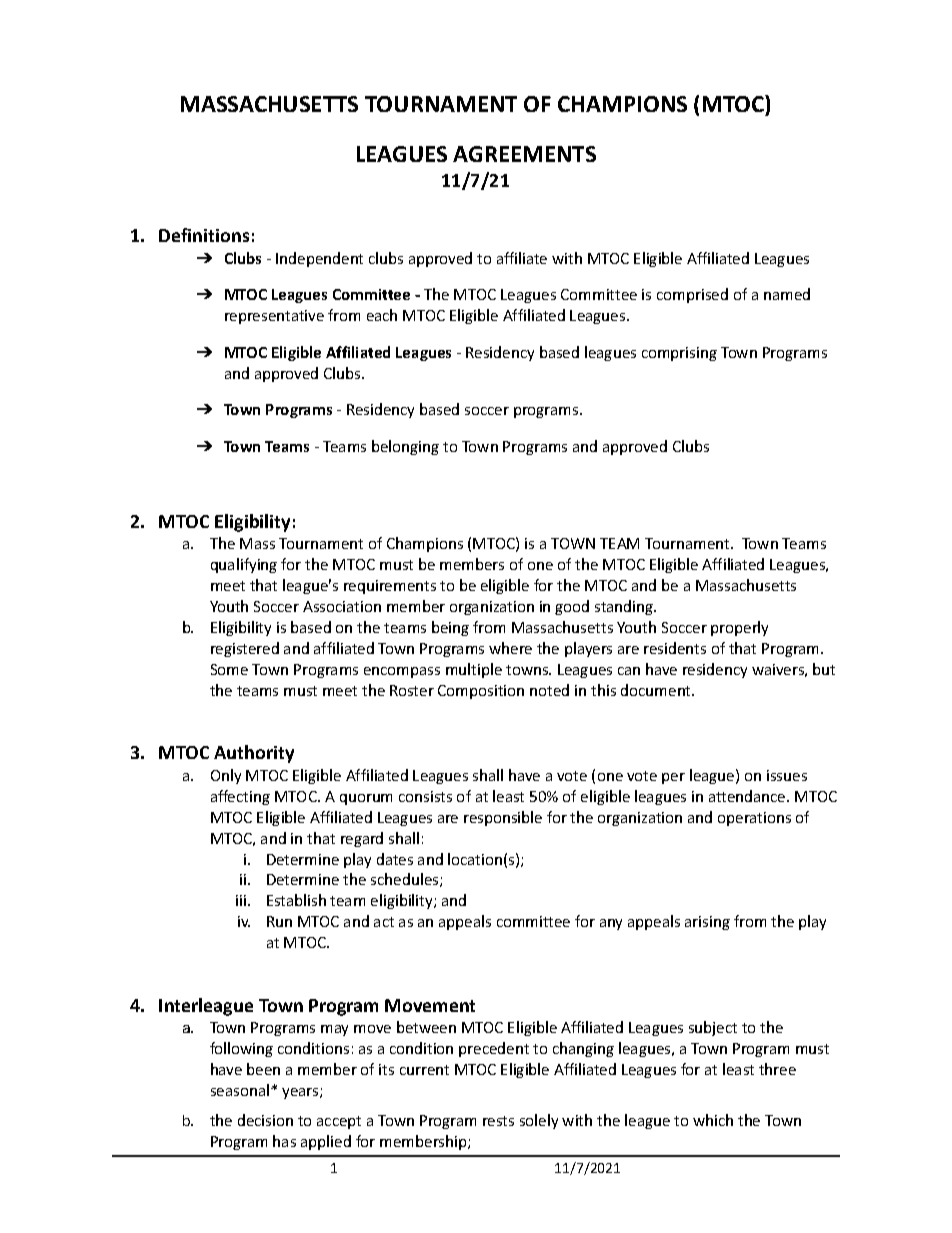  What do you see at coordinates (498, 1121) in the document?
I see `rests` at bounding box center [498, 1121].
